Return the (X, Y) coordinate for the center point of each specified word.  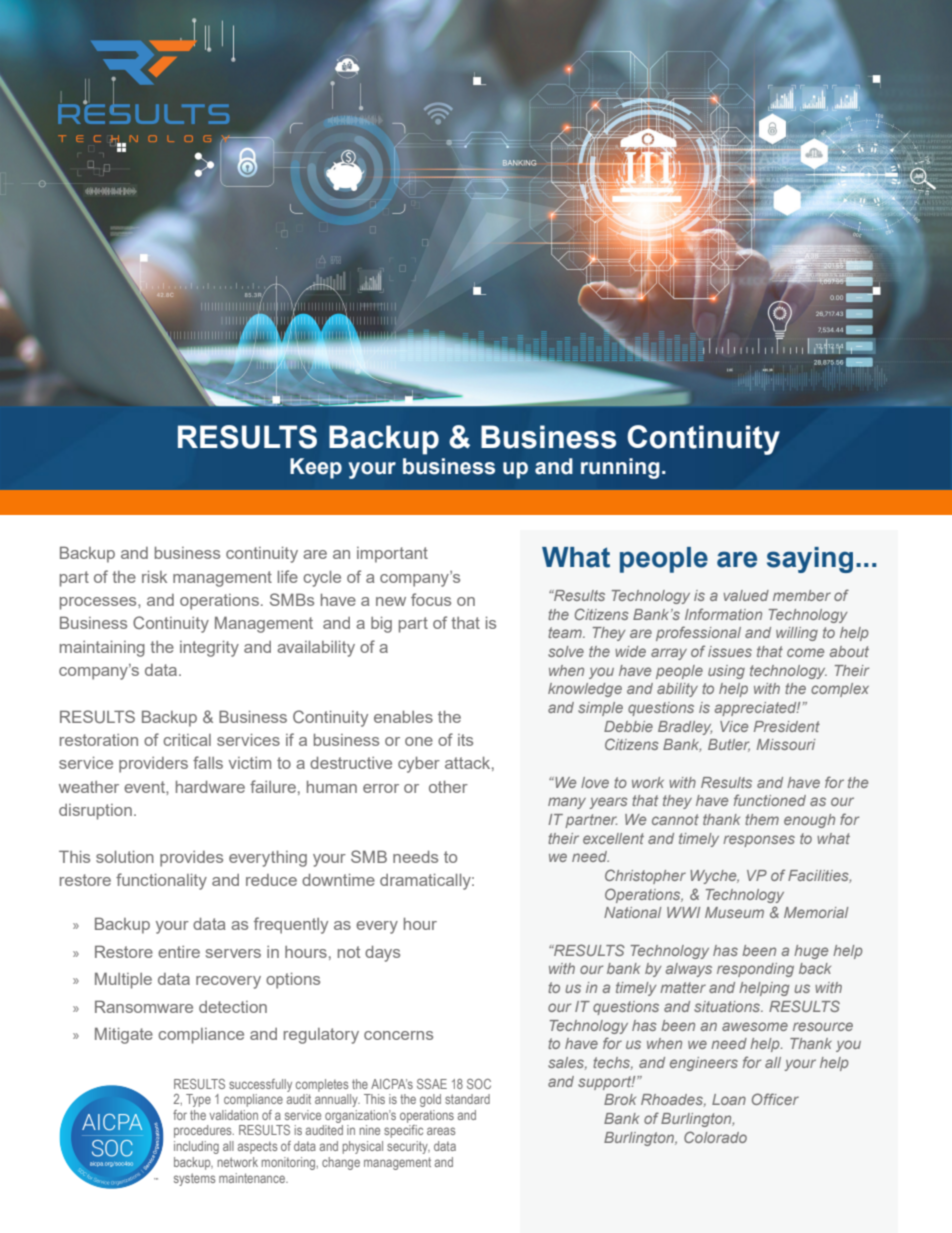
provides (191, 859)
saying (810, 560)
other (448, 787)
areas (441, 1131)
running (620, 468)
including (196, 1147)
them (762, 819)
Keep (316, 468)
